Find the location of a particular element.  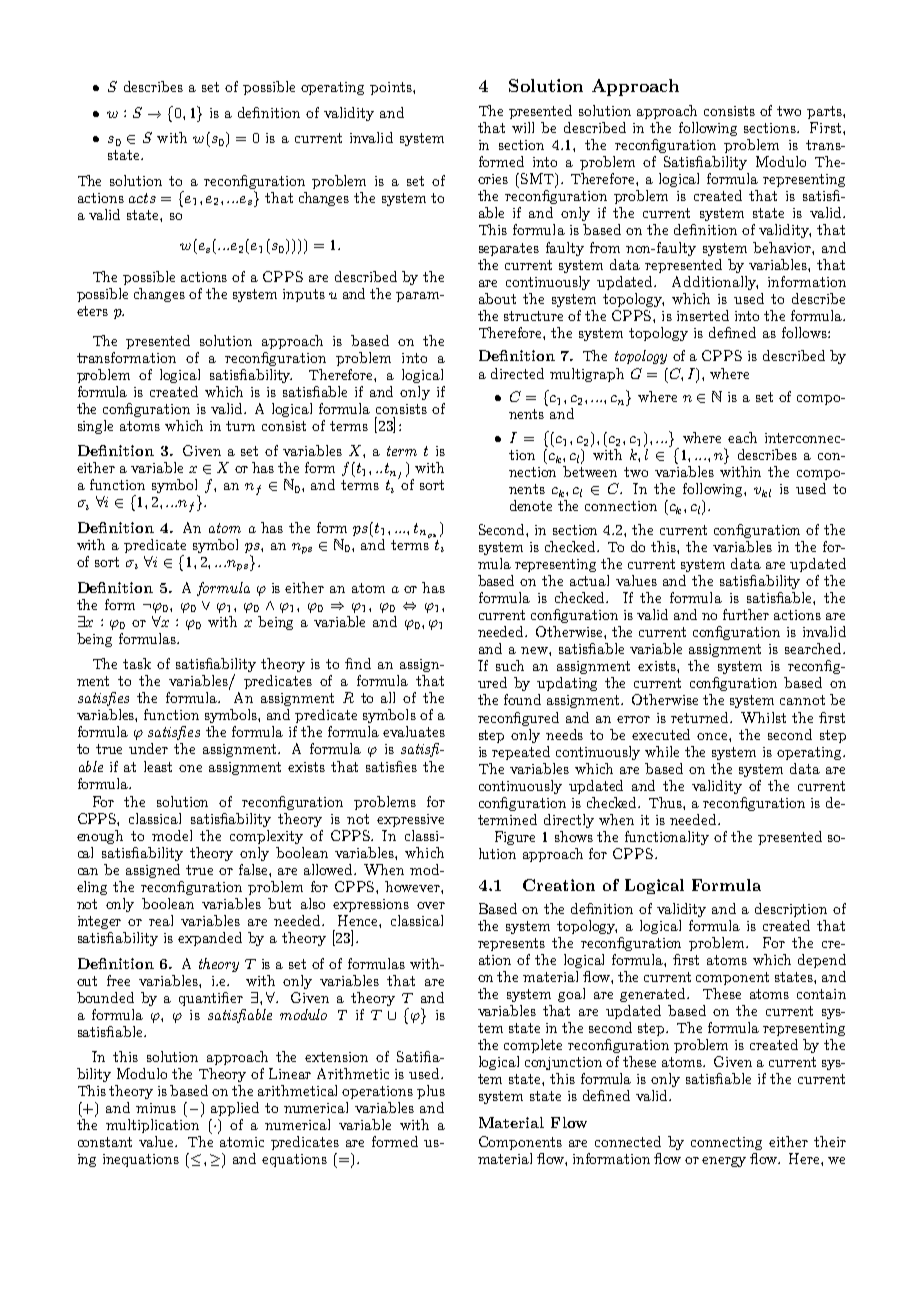

acts is located at coordinates (142, 198).
